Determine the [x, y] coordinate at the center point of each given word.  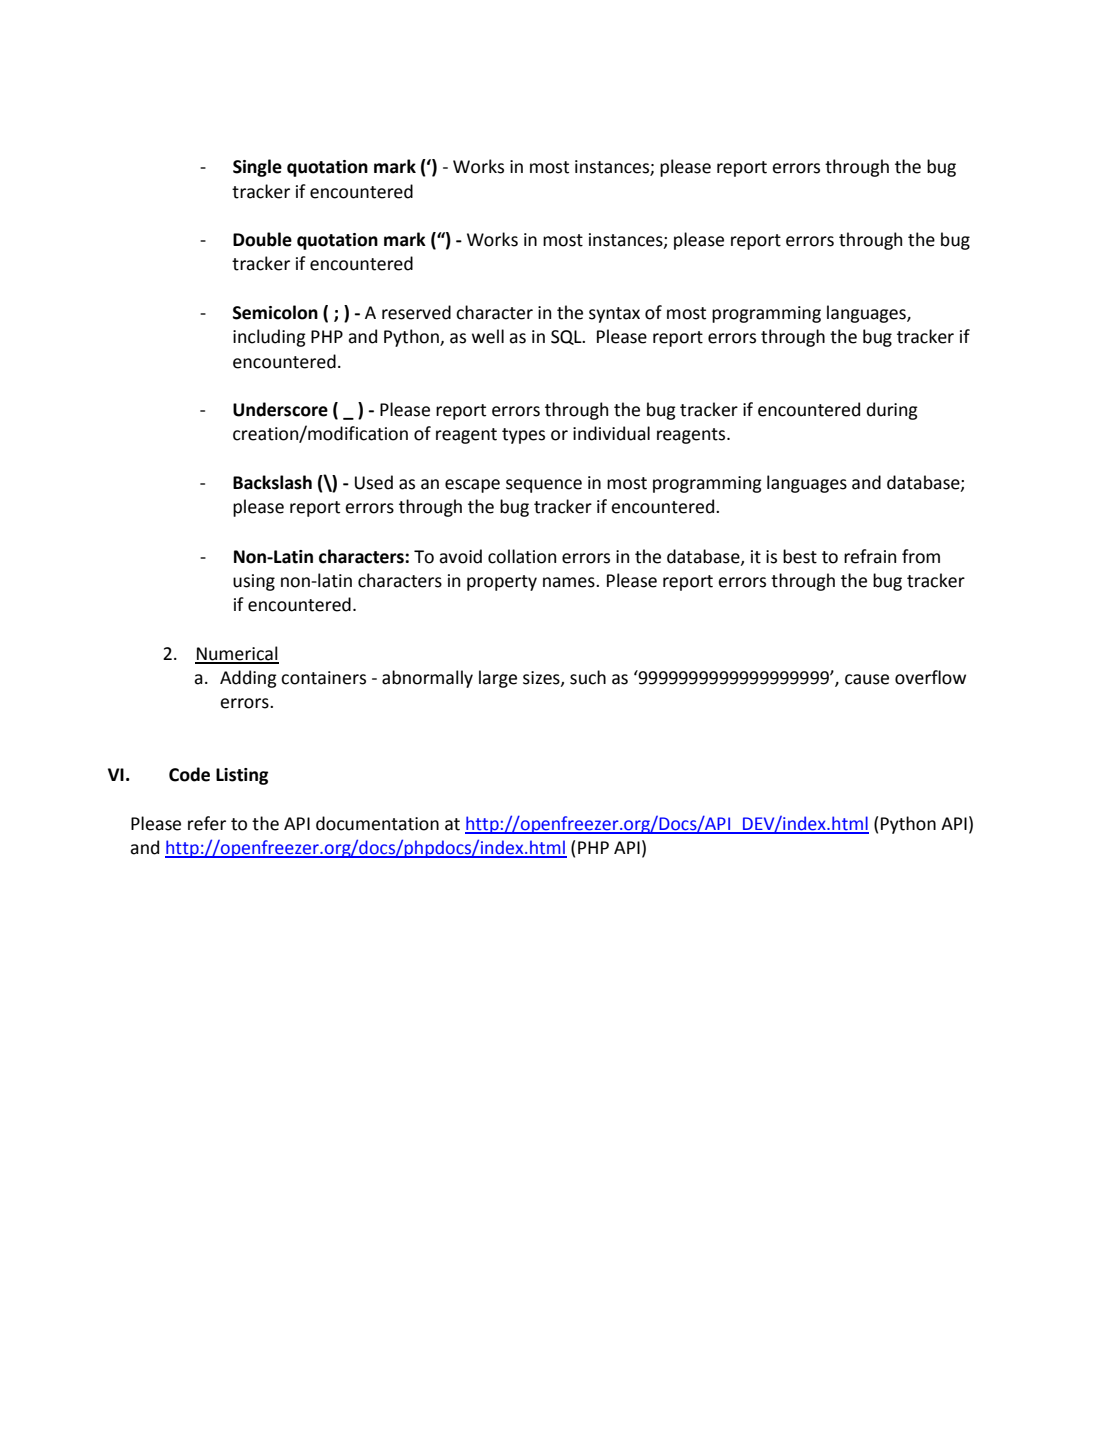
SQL [567, 337]
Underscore [280, 409]
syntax [614, 315]
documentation [377, 823]
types [523, 436]
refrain [870, 556]
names [570, 582]
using [254, 582]
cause [867, 679]
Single [257, 168]
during [892, 411]
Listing [242, 776]
